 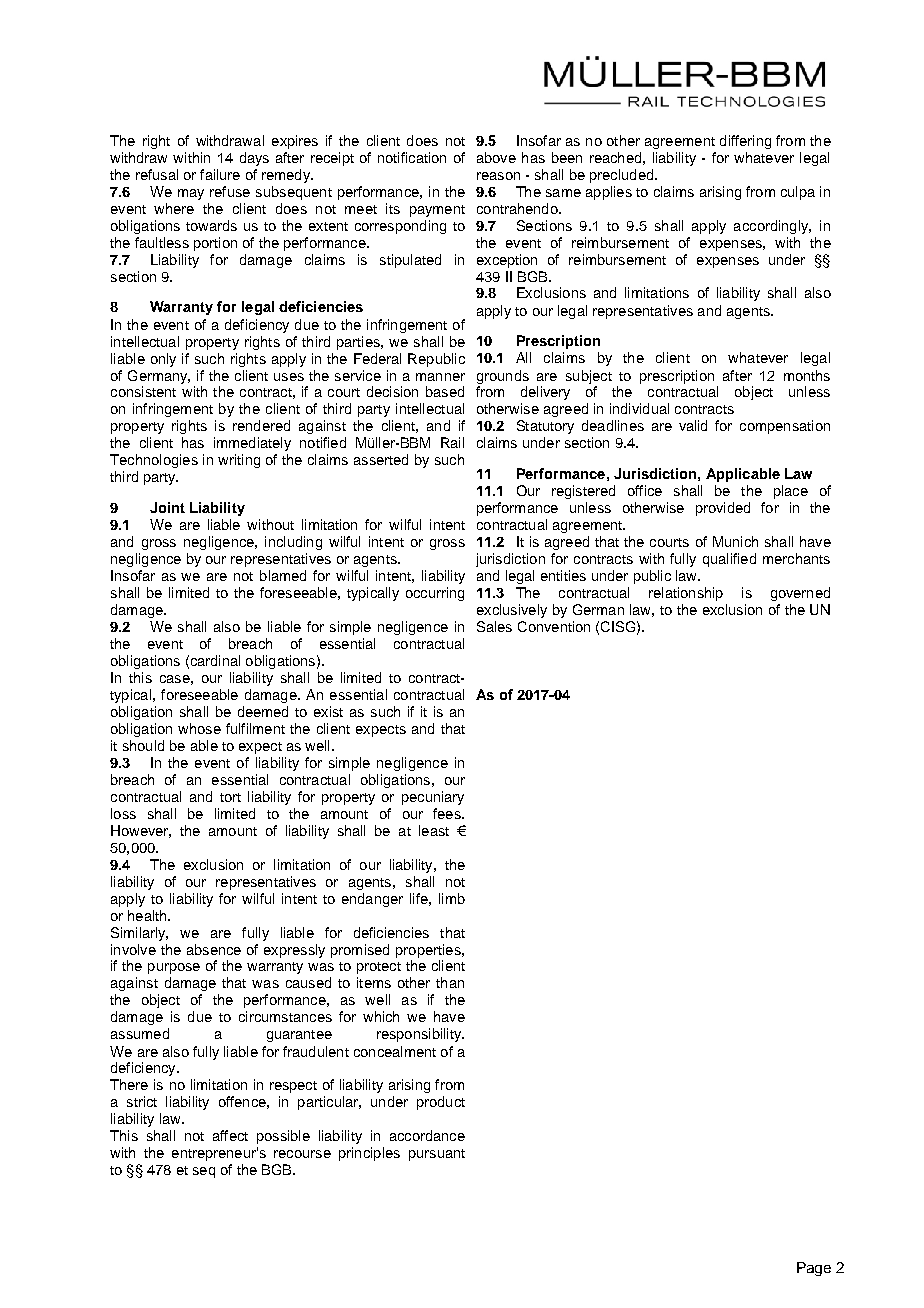 What do you see at coordinates (199, 728) in the document?
I see `whose` at bounding box center [199, 728].
